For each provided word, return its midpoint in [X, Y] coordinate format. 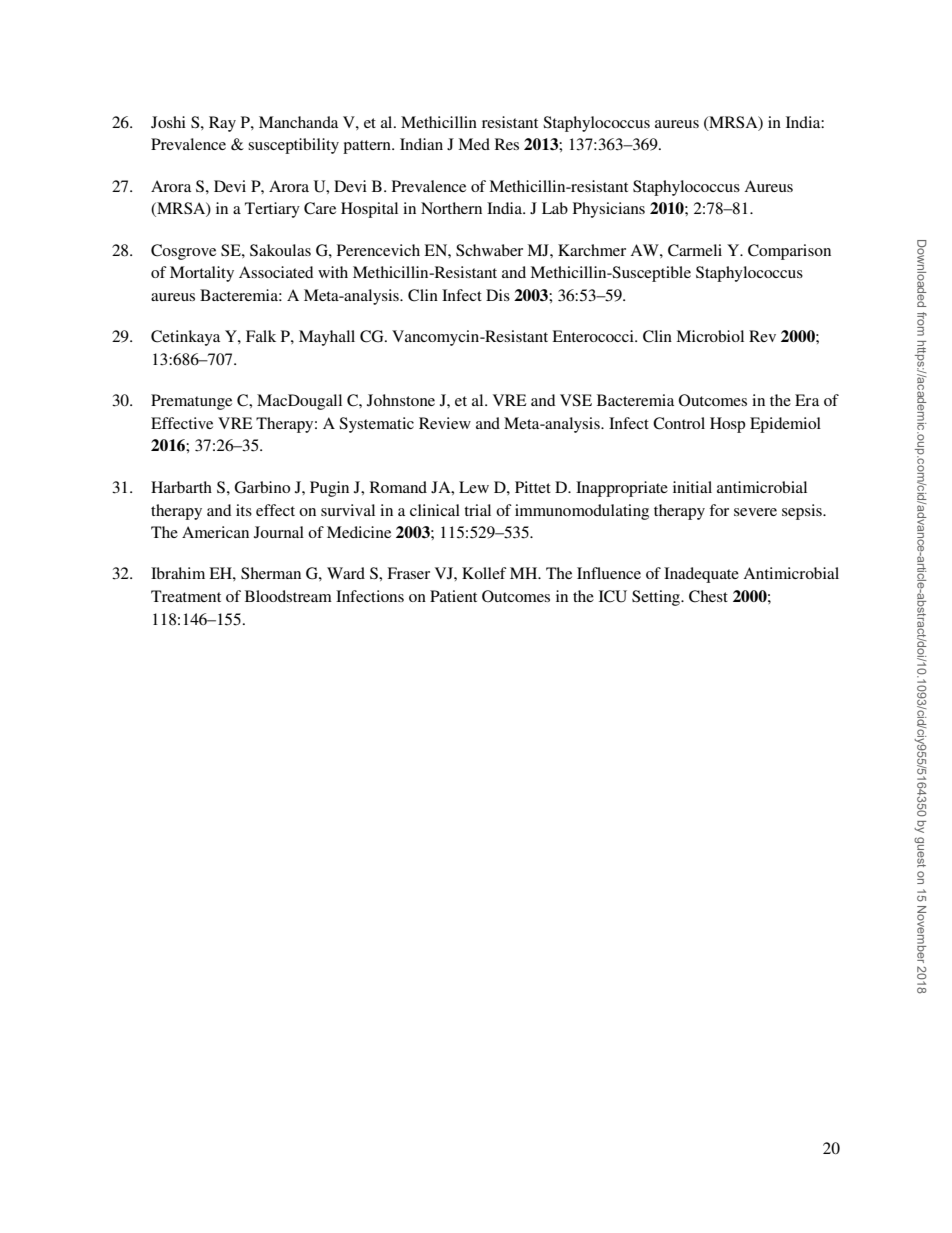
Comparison [789, 252]
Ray [222, 124]
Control [679, 423]
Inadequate [701, 575]
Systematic [376, 425]
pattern [368, 147]
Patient [453, 596]
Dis [498, 295]
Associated [276, 272]
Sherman [271, 573]
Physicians [609, 210]
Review [445, 423]
